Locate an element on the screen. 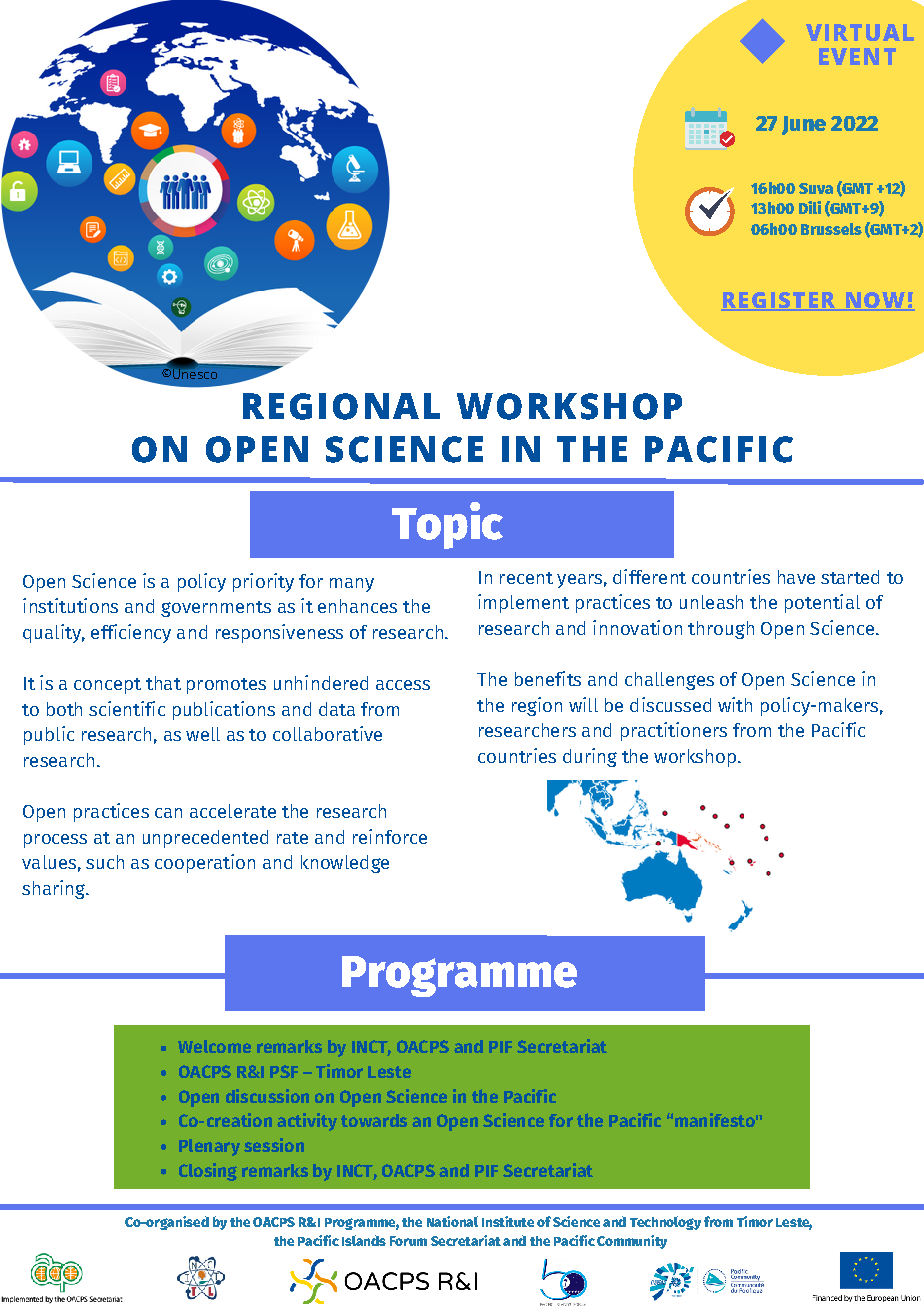  that is located at coordinates (163, 683).
